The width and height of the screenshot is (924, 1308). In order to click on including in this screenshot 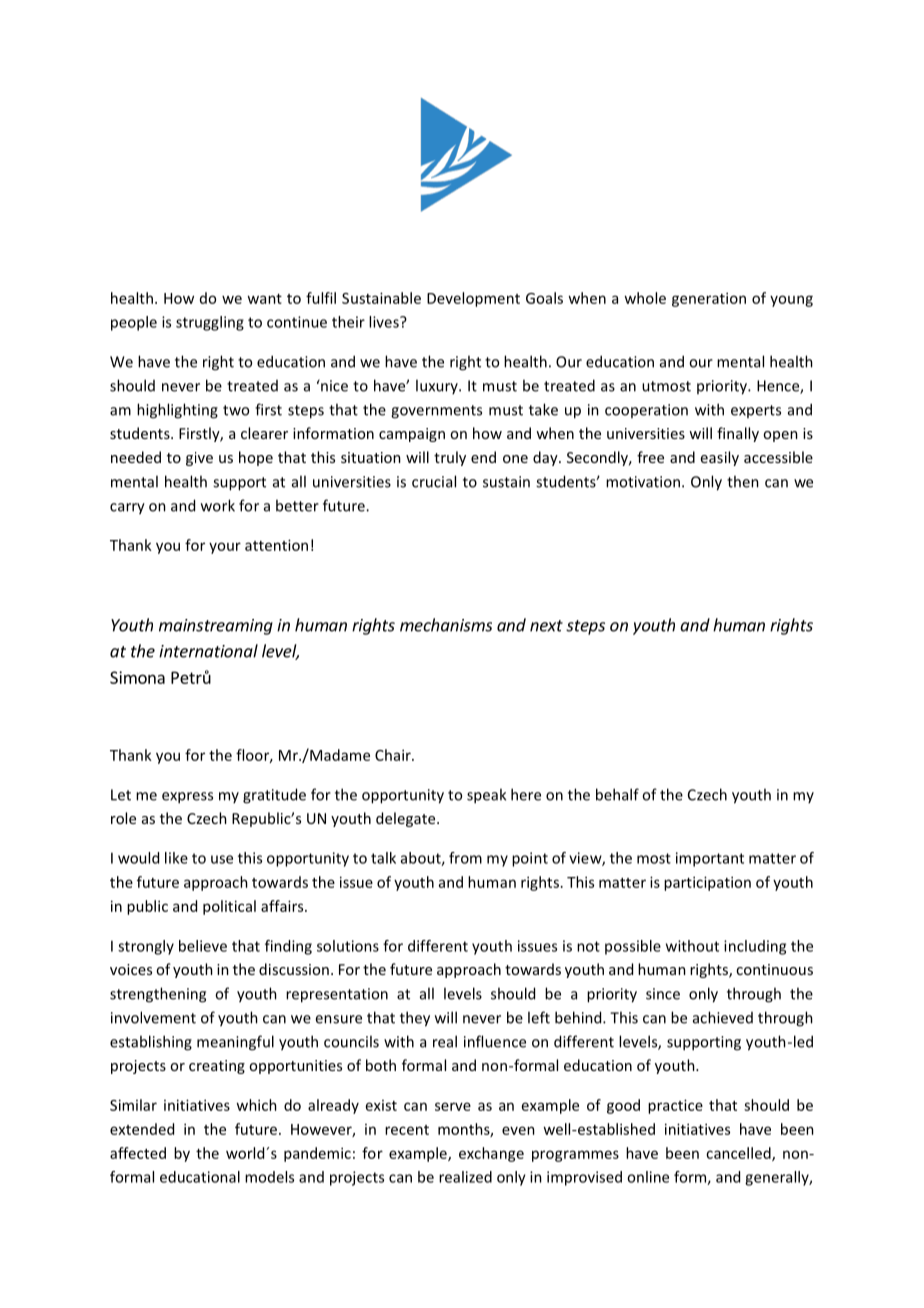, I will do `click(755, 947)`.
